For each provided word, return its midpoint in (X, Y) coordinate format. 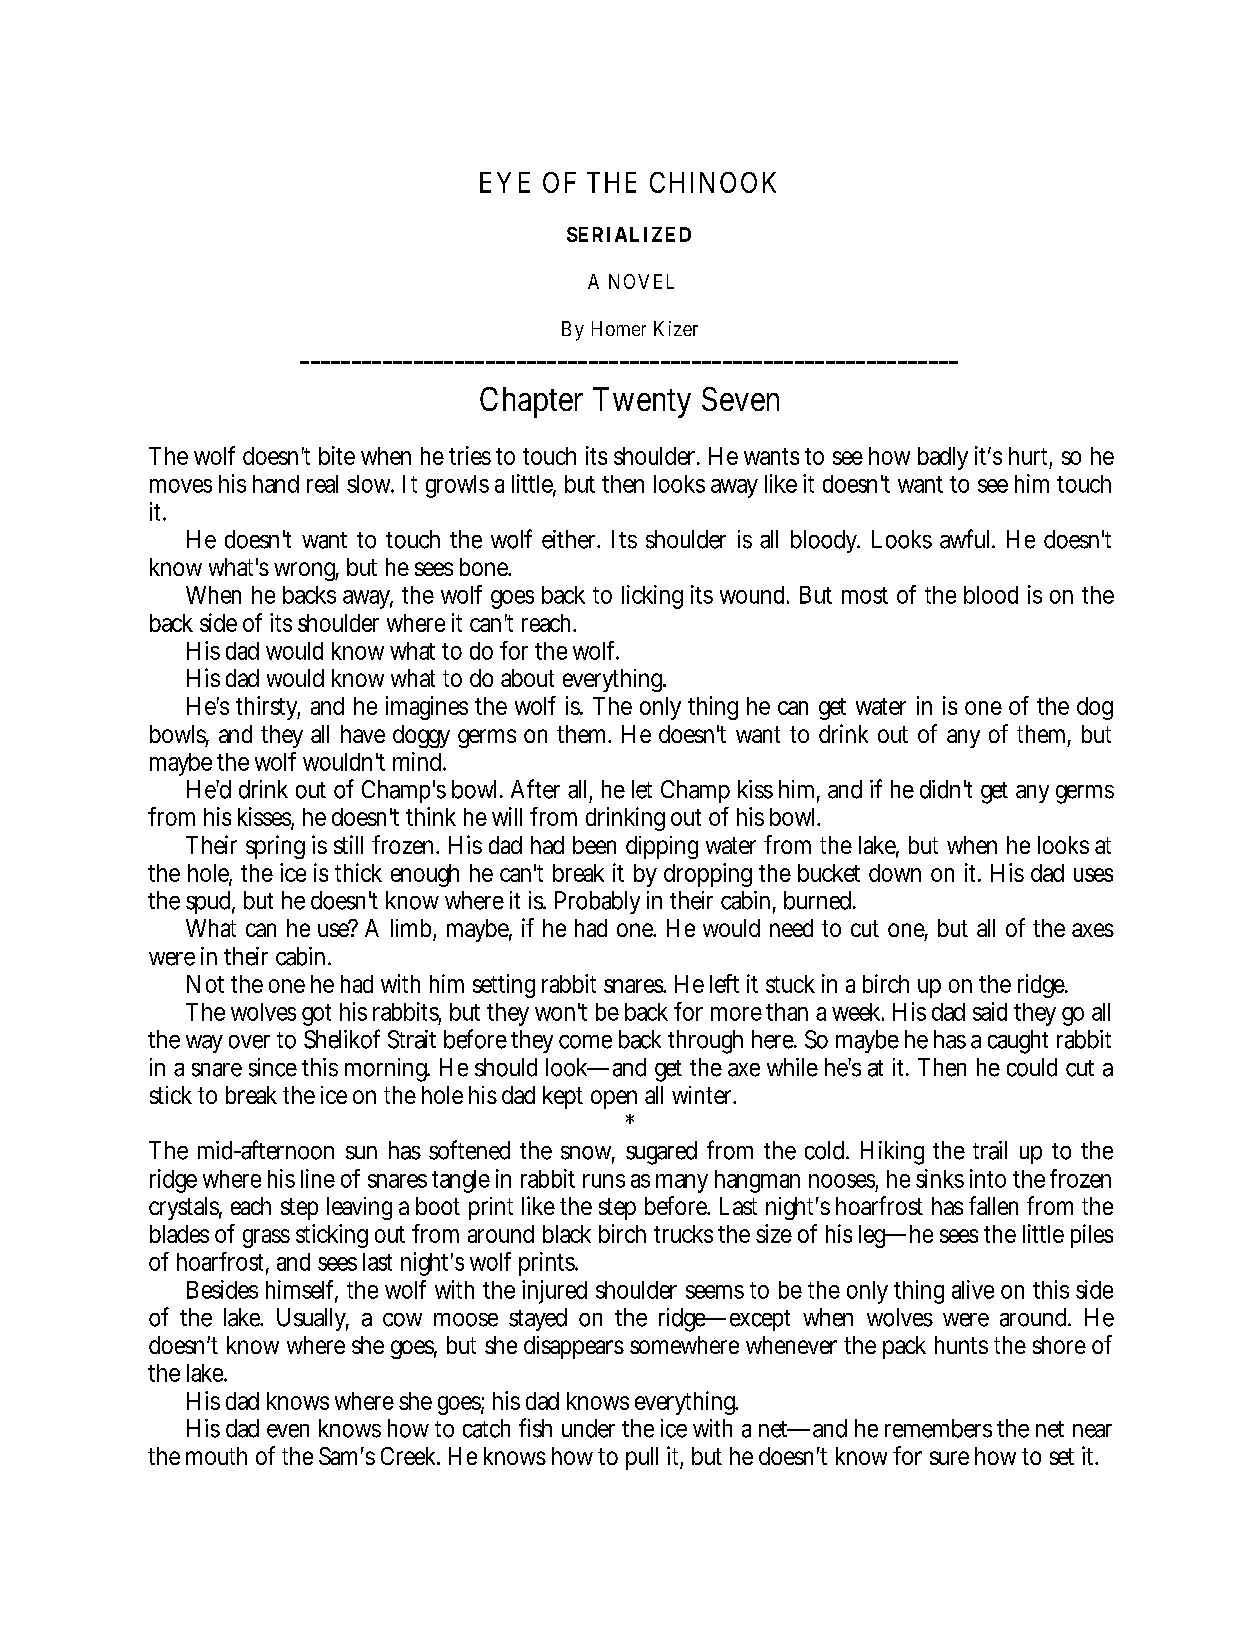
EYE (505, 182)
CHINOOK (713, 182)
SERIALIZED (629, 234)
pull (642, 1458)
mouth (216, 1456)
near (1092, 1431)
